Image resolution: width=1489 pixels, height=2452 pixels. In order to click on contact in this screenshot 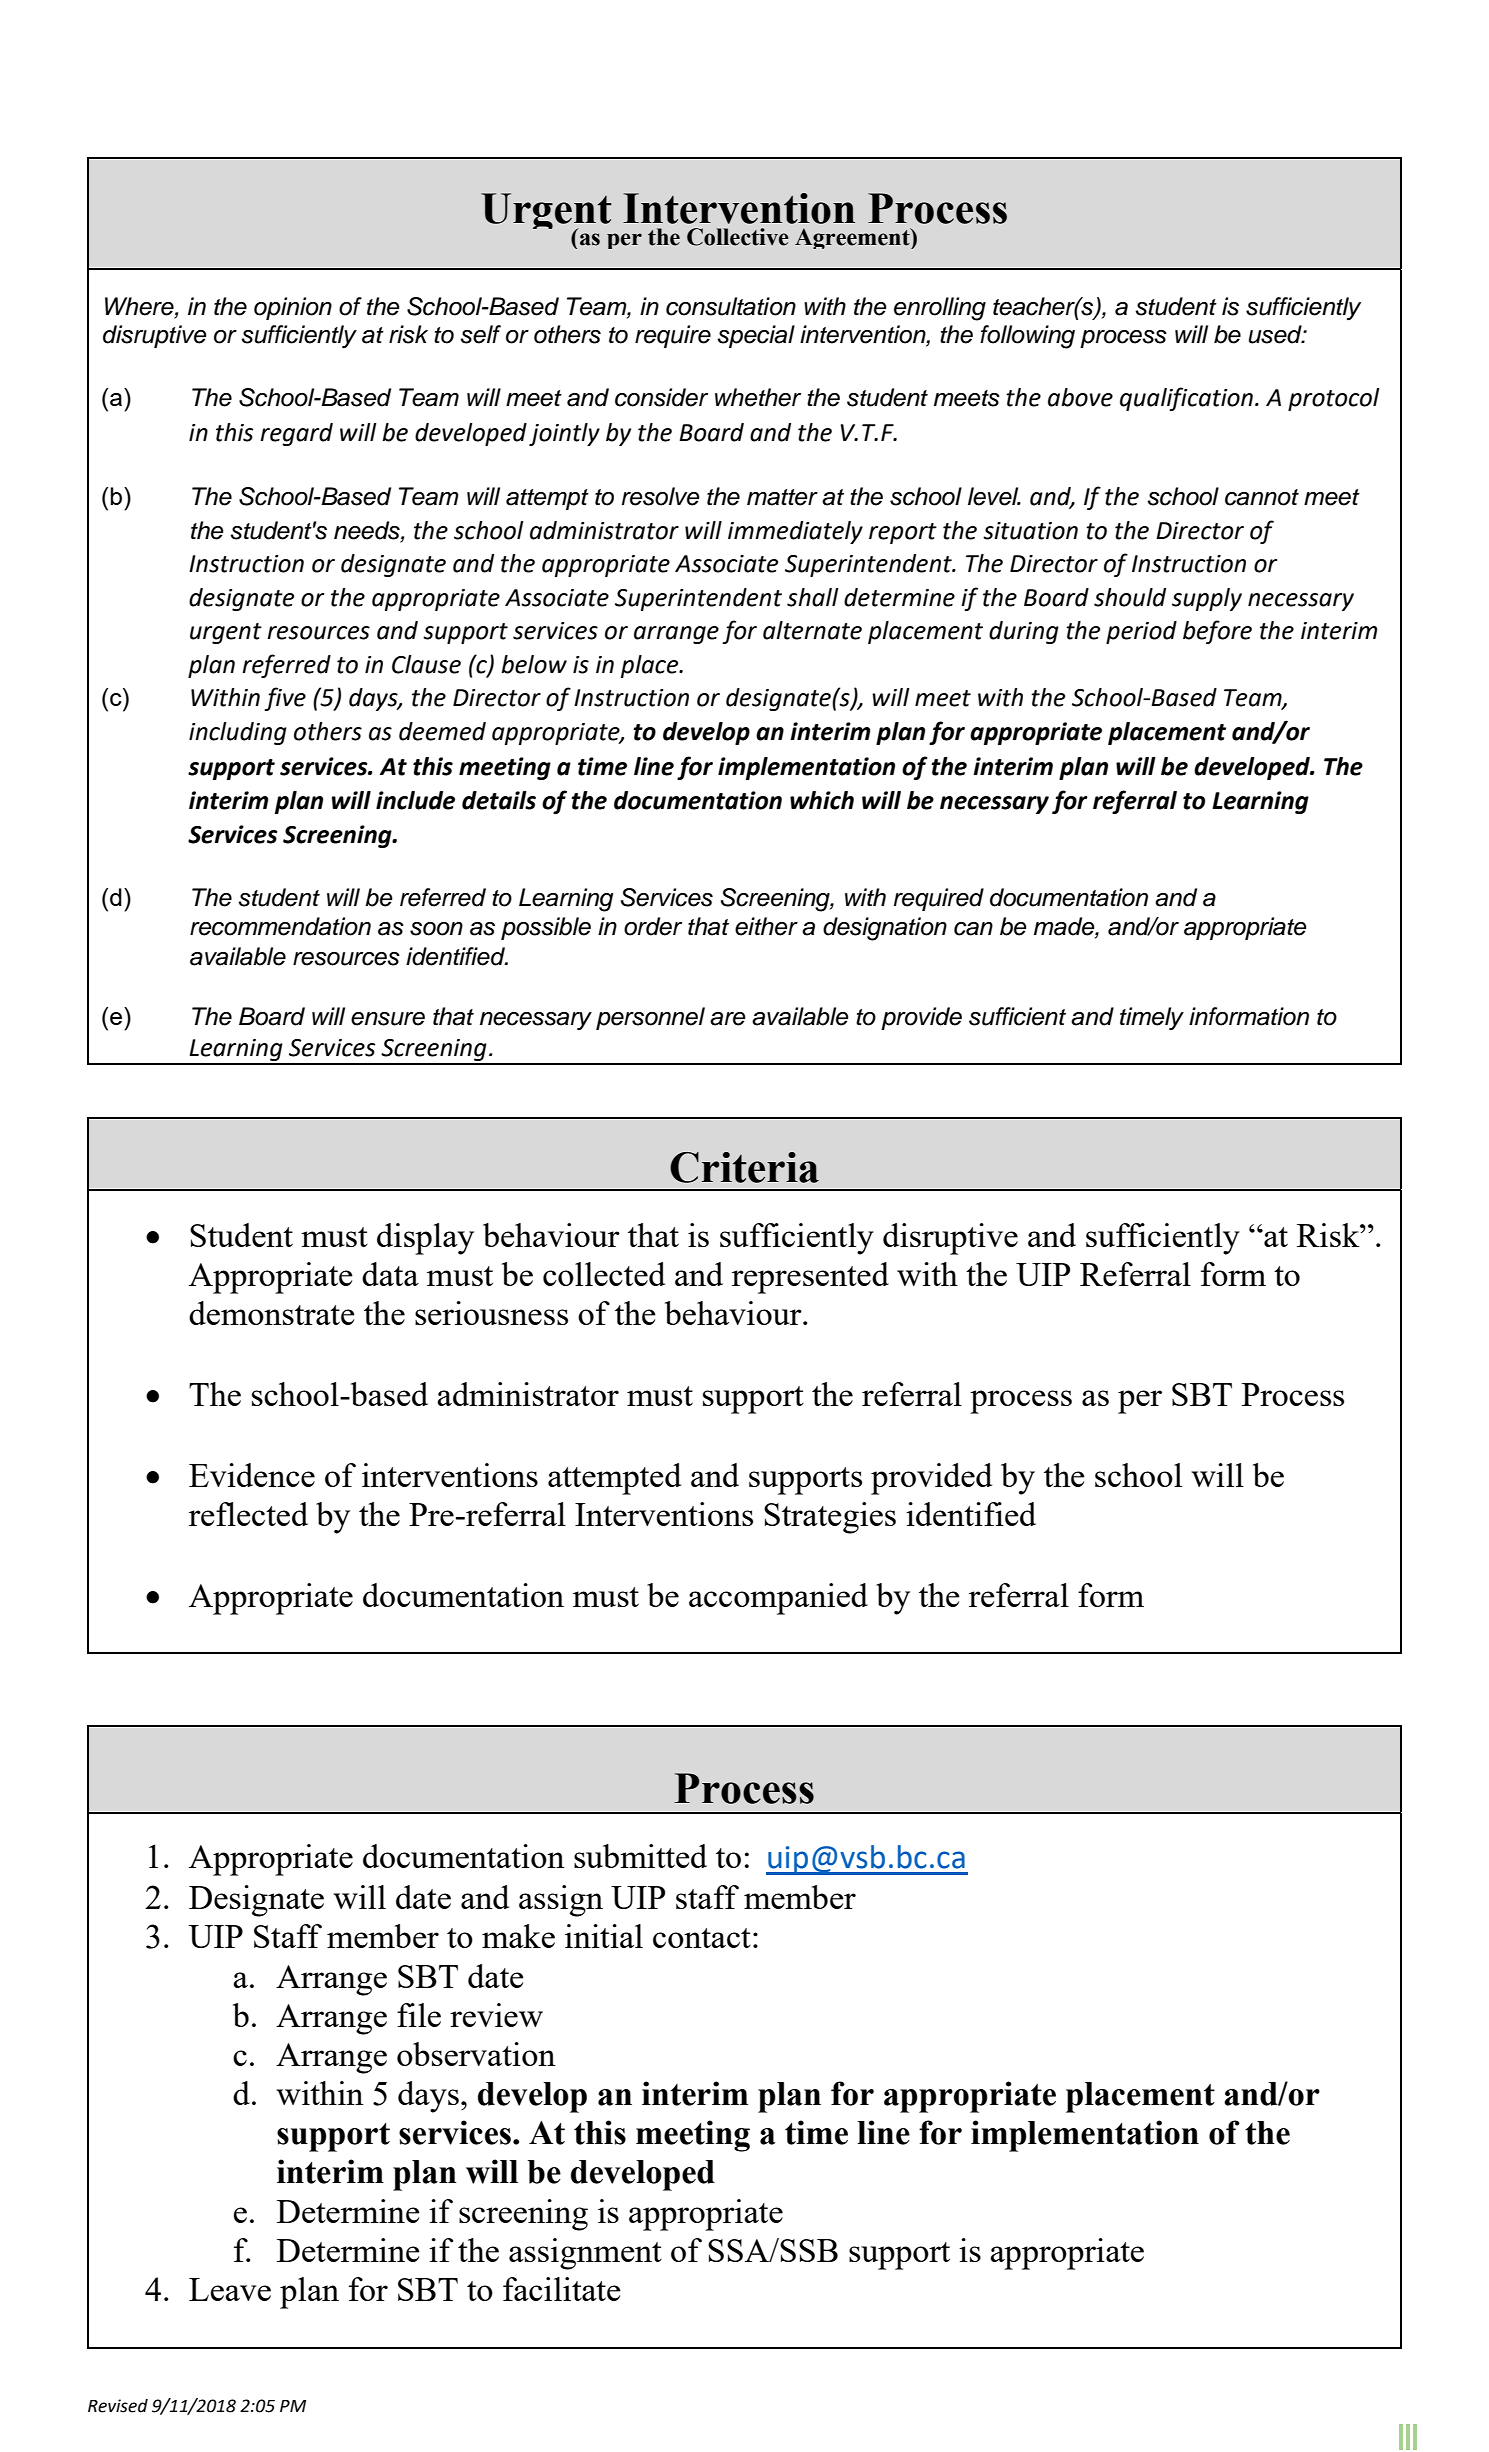, I will do `click(702, 1938)`.
